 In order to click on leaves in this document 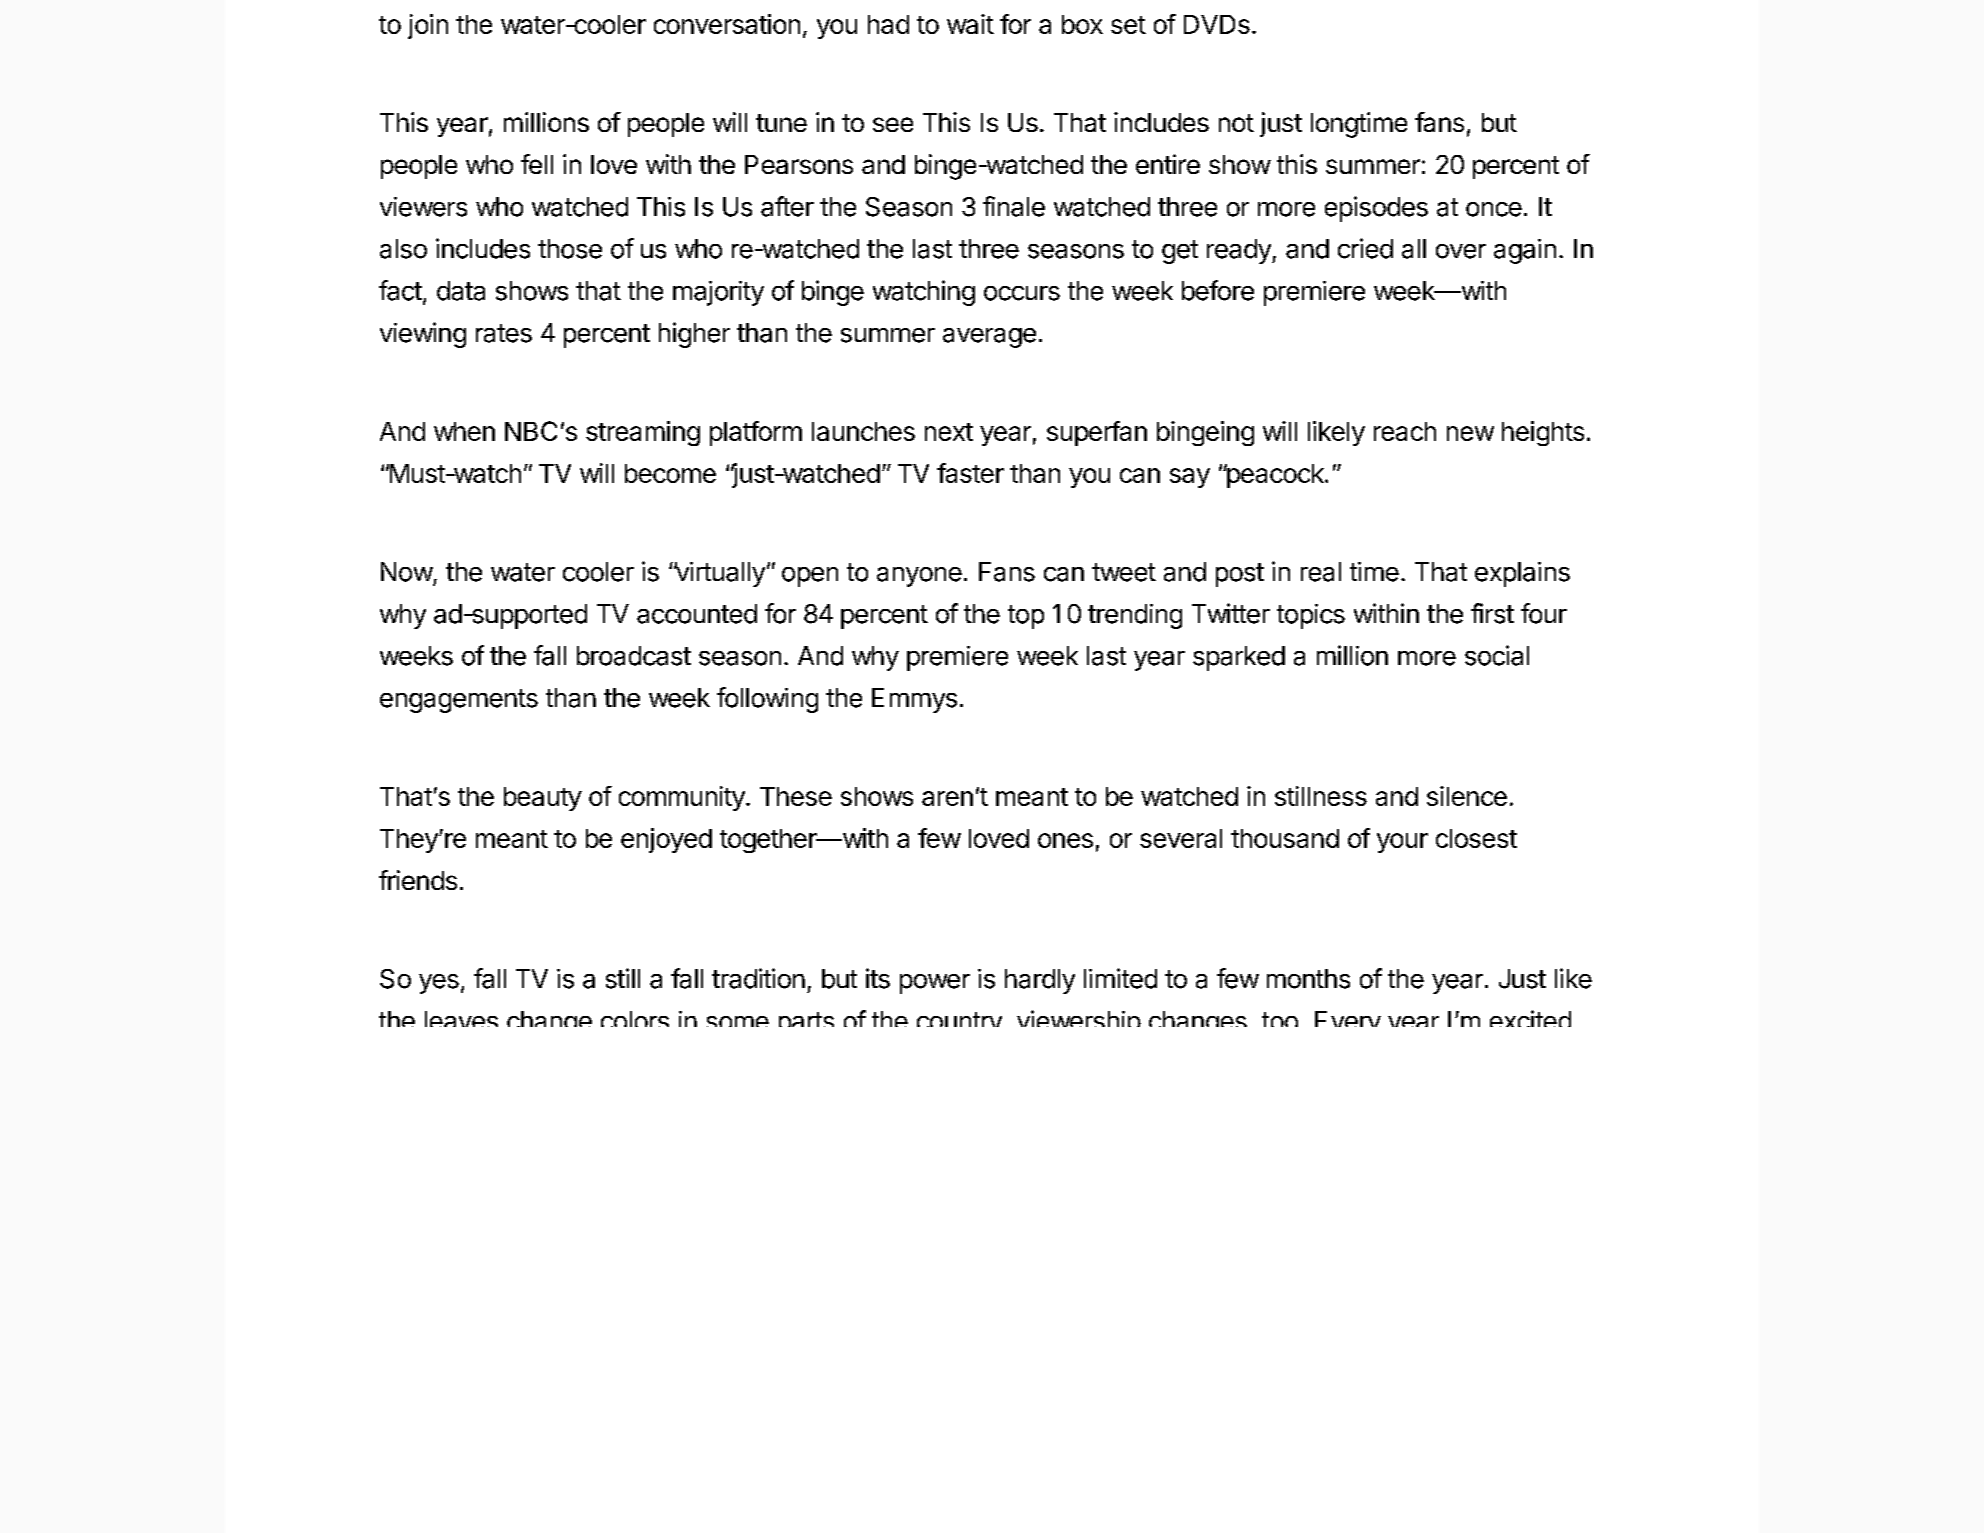, I will do `click(461, 1019)`.
